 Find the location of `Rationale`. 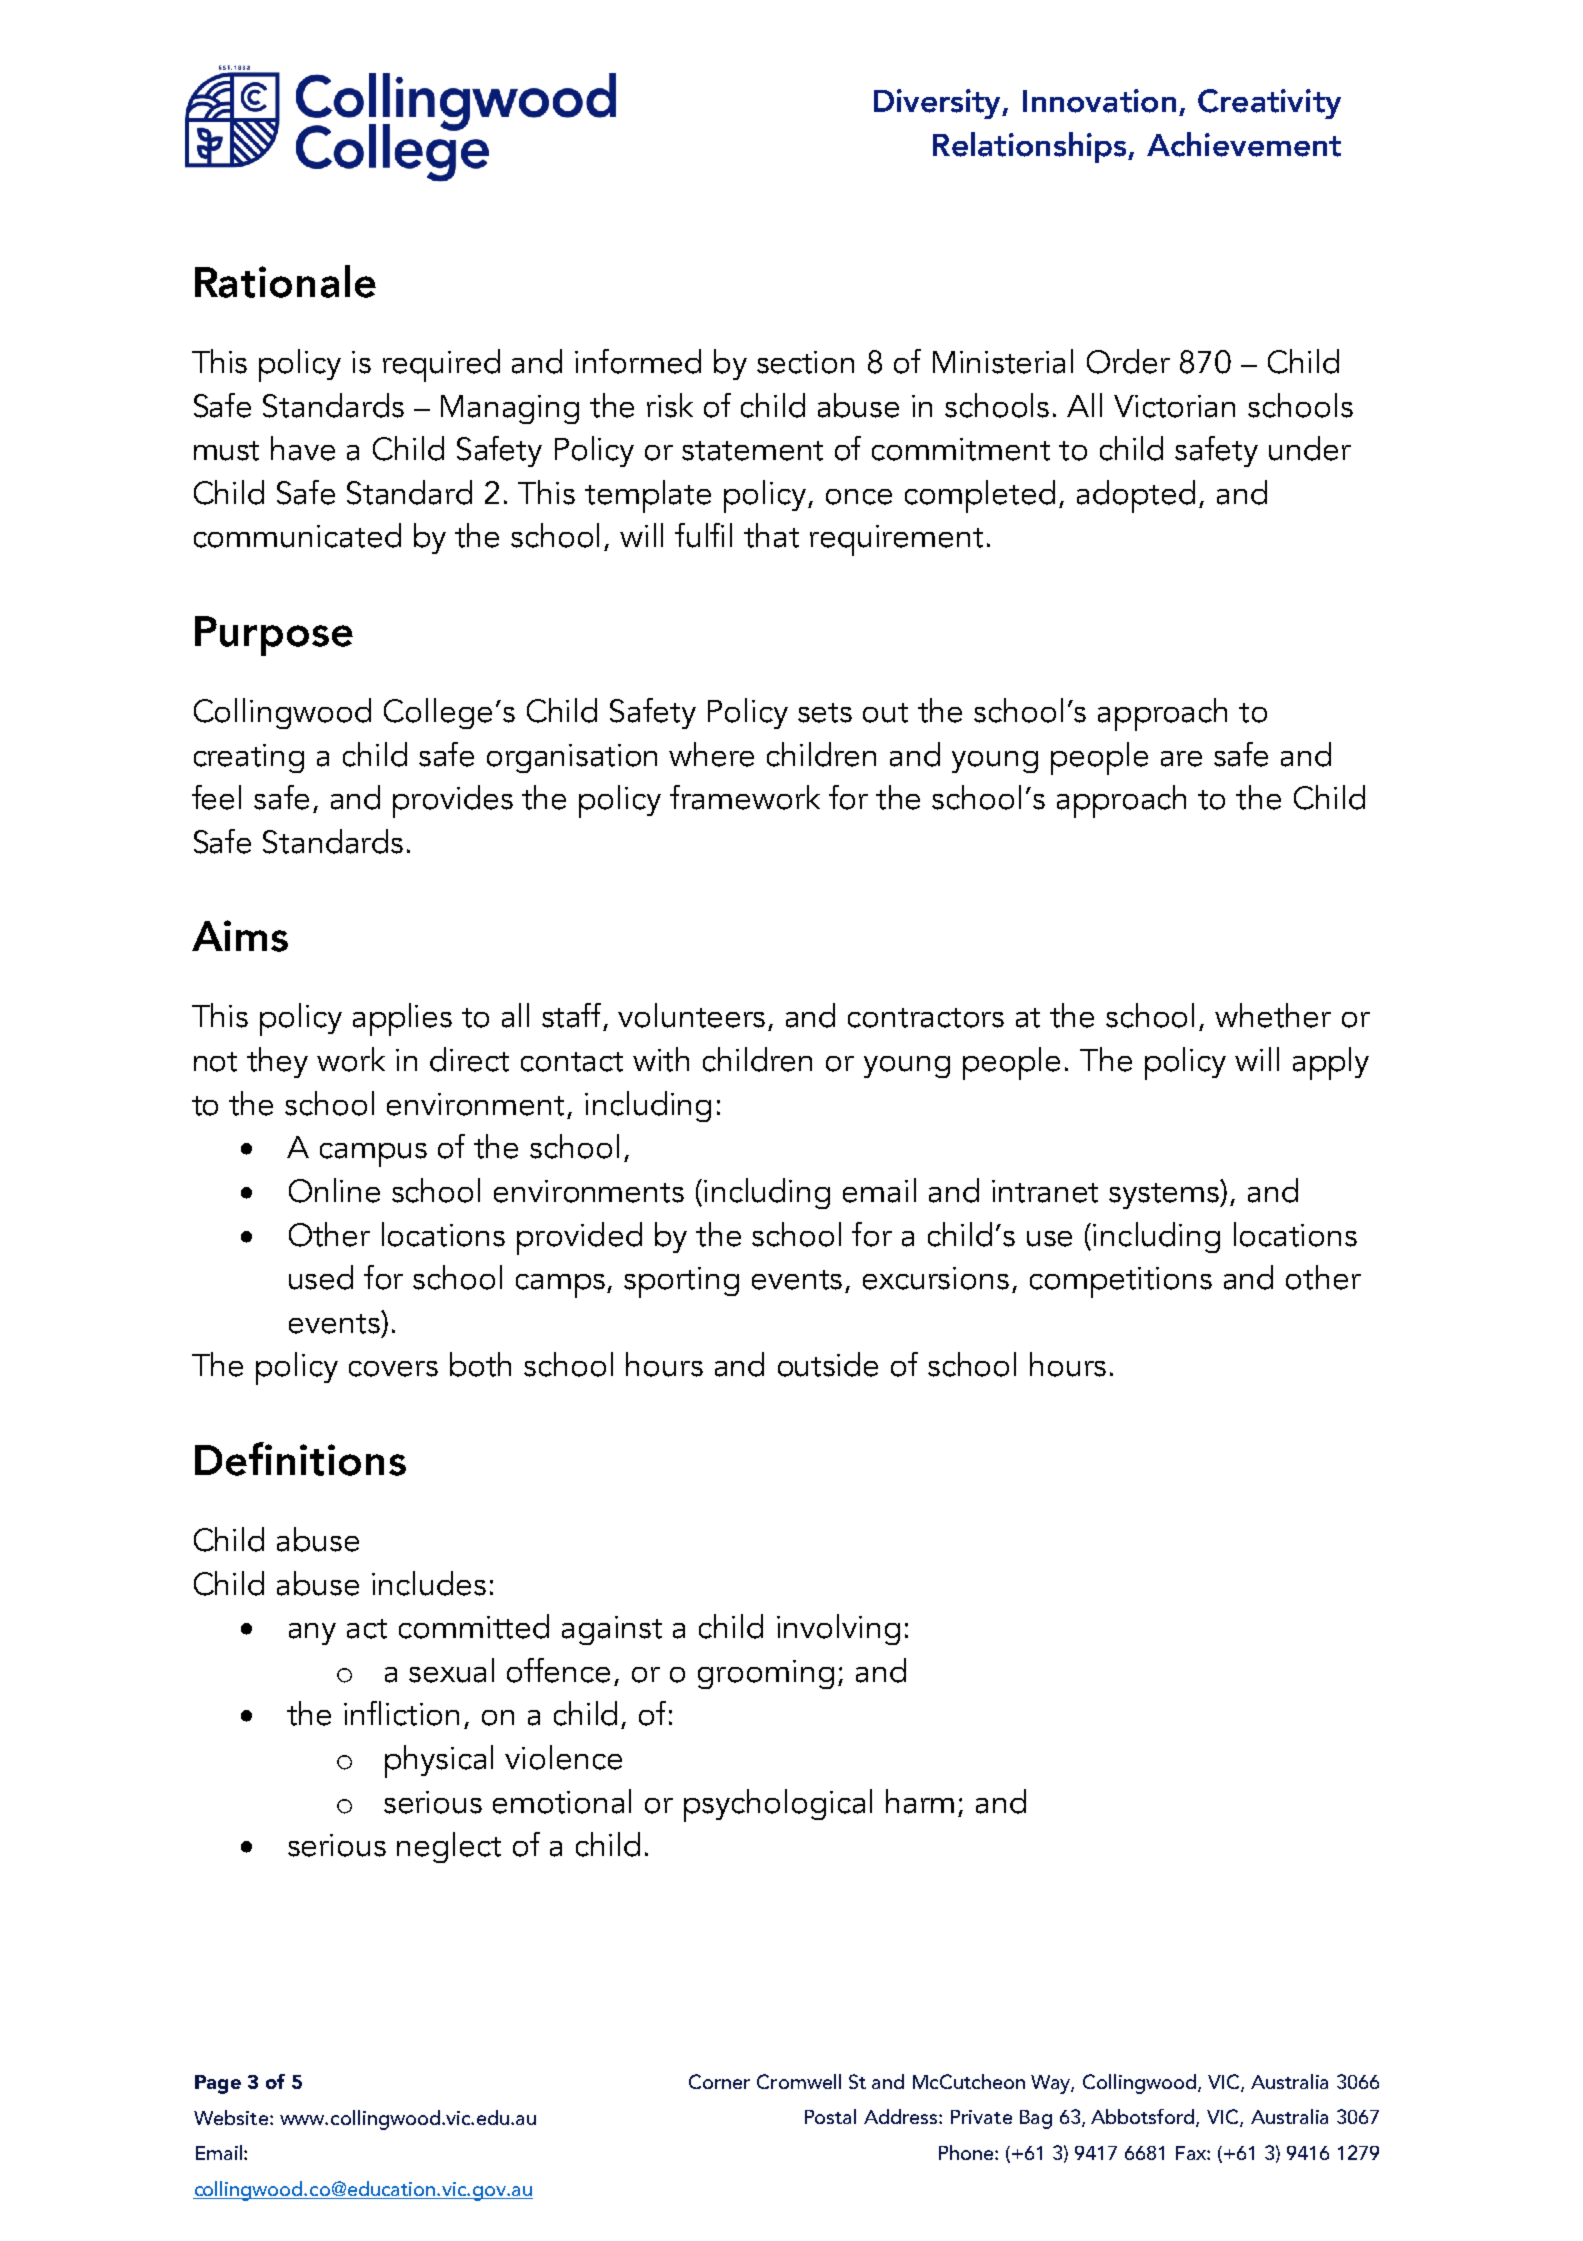

Rationale is located at coordinates (285, 281).
